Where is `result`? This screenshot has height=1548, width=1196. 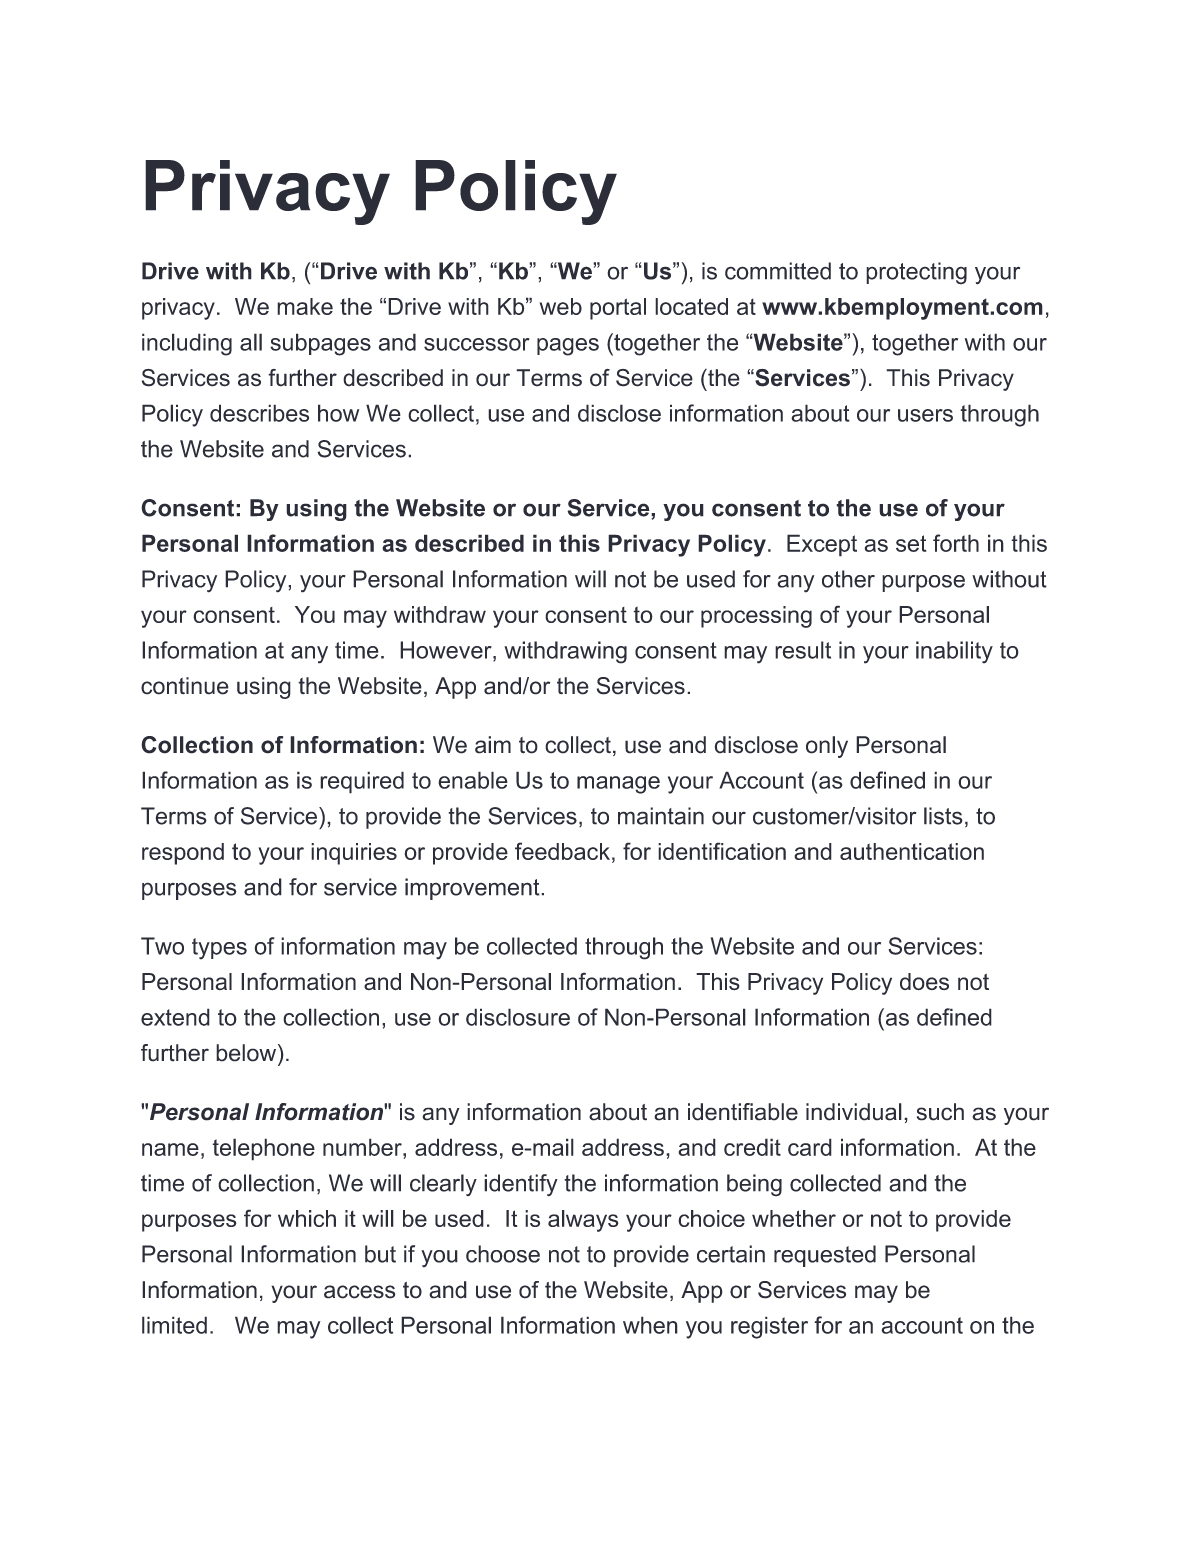
result is located at coordinates (803, 650).
